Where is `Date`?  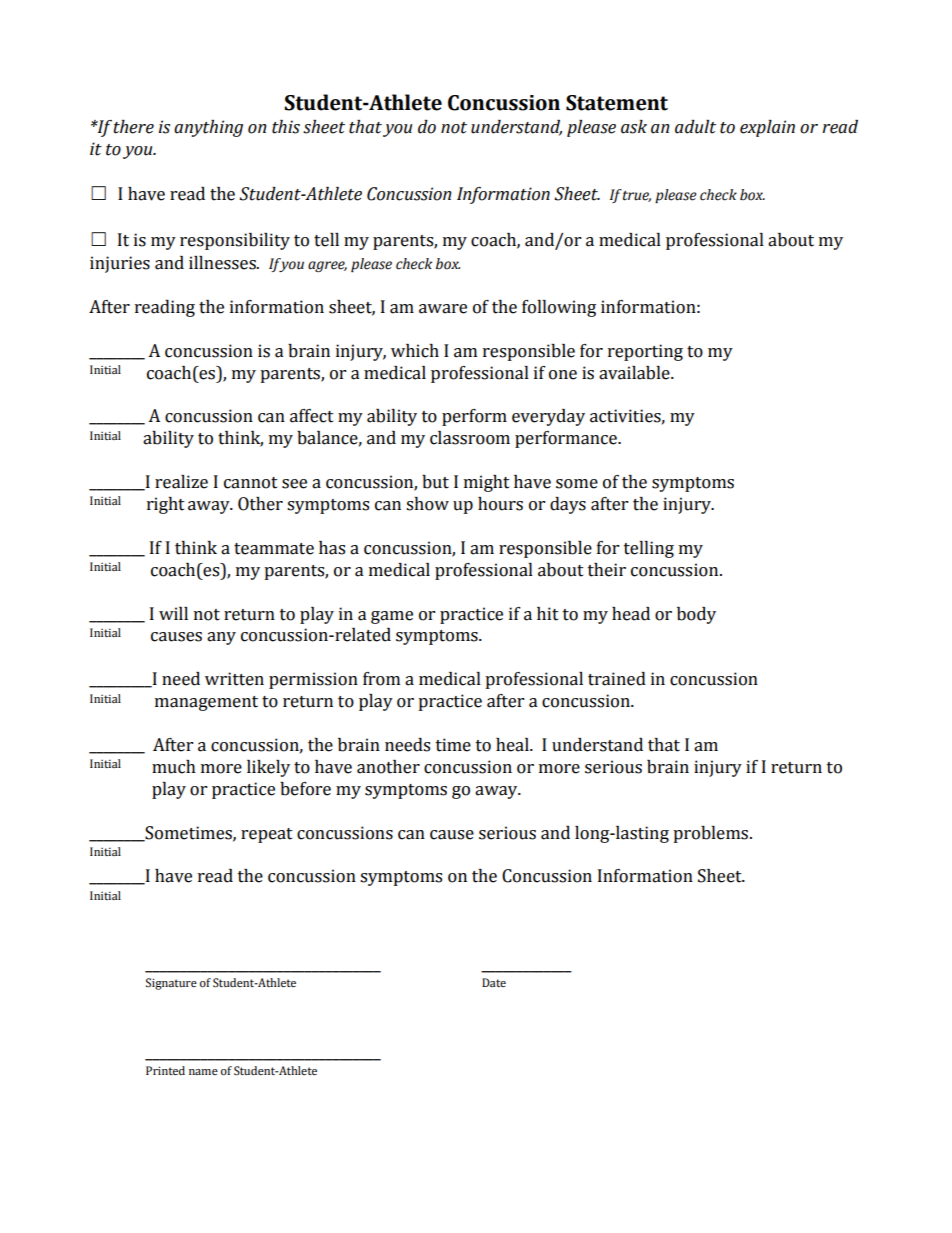
Date is located at coordinates (494, 982).
